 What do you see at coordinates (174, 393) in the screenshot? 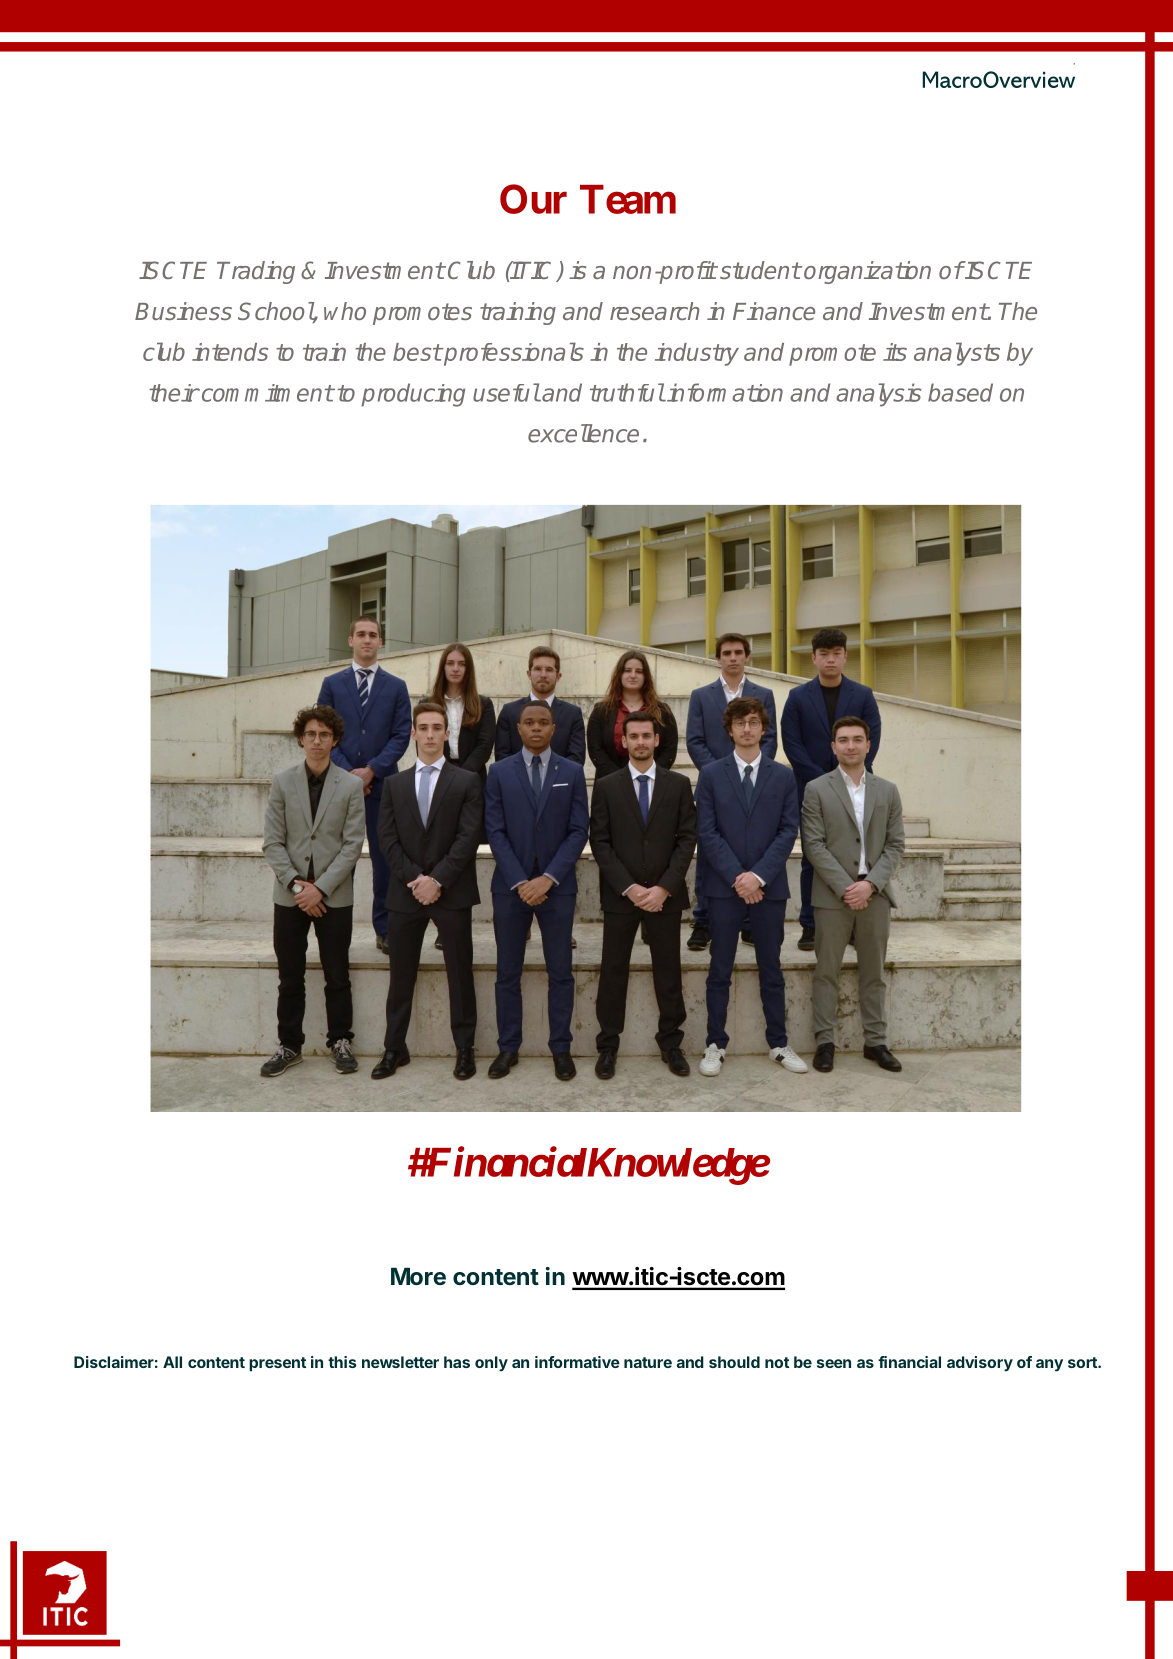
I see `their` at bounding box center [174, 393].
